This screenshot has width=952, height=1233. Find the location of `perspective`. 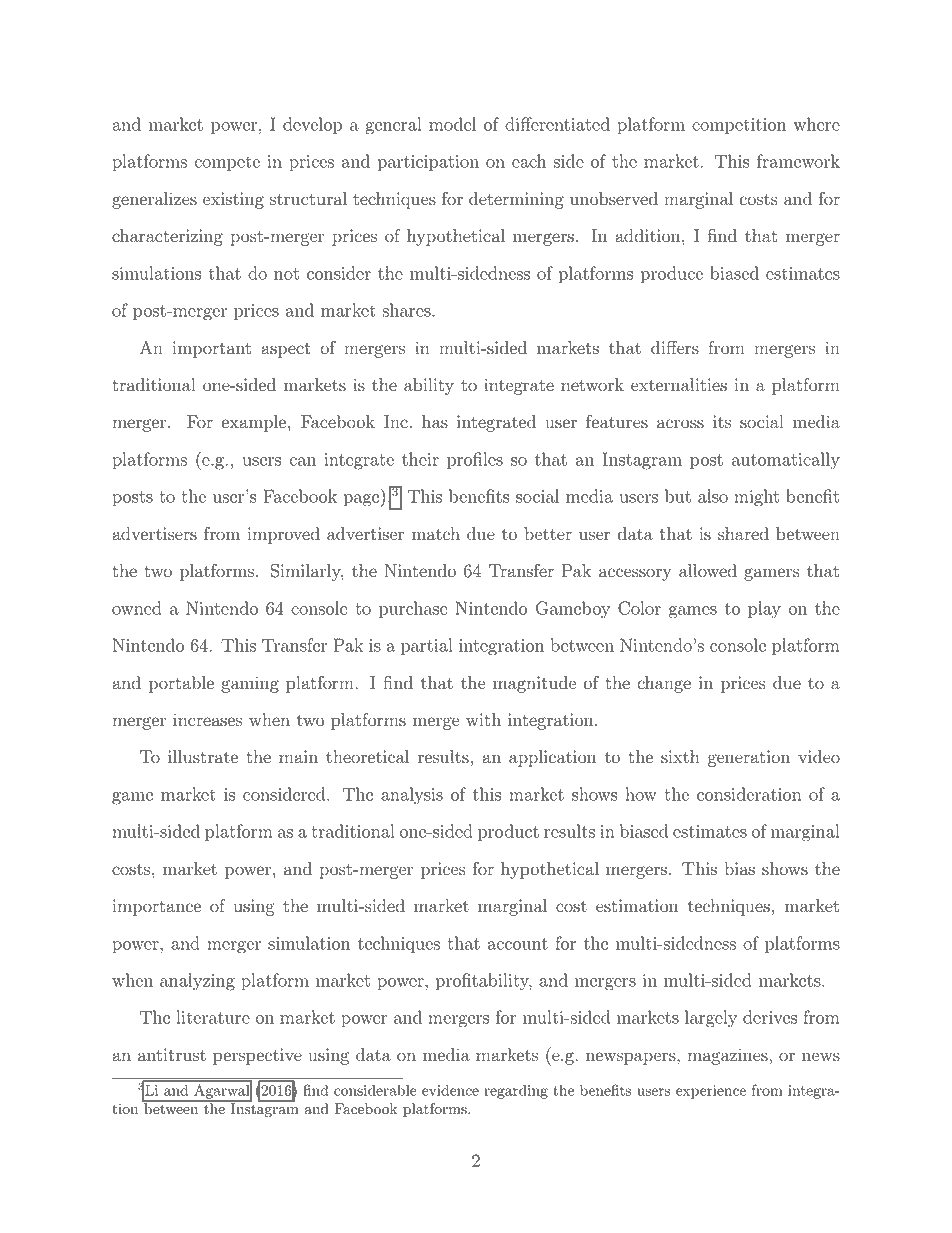

perspective is located at coordinates (257, 1056).
